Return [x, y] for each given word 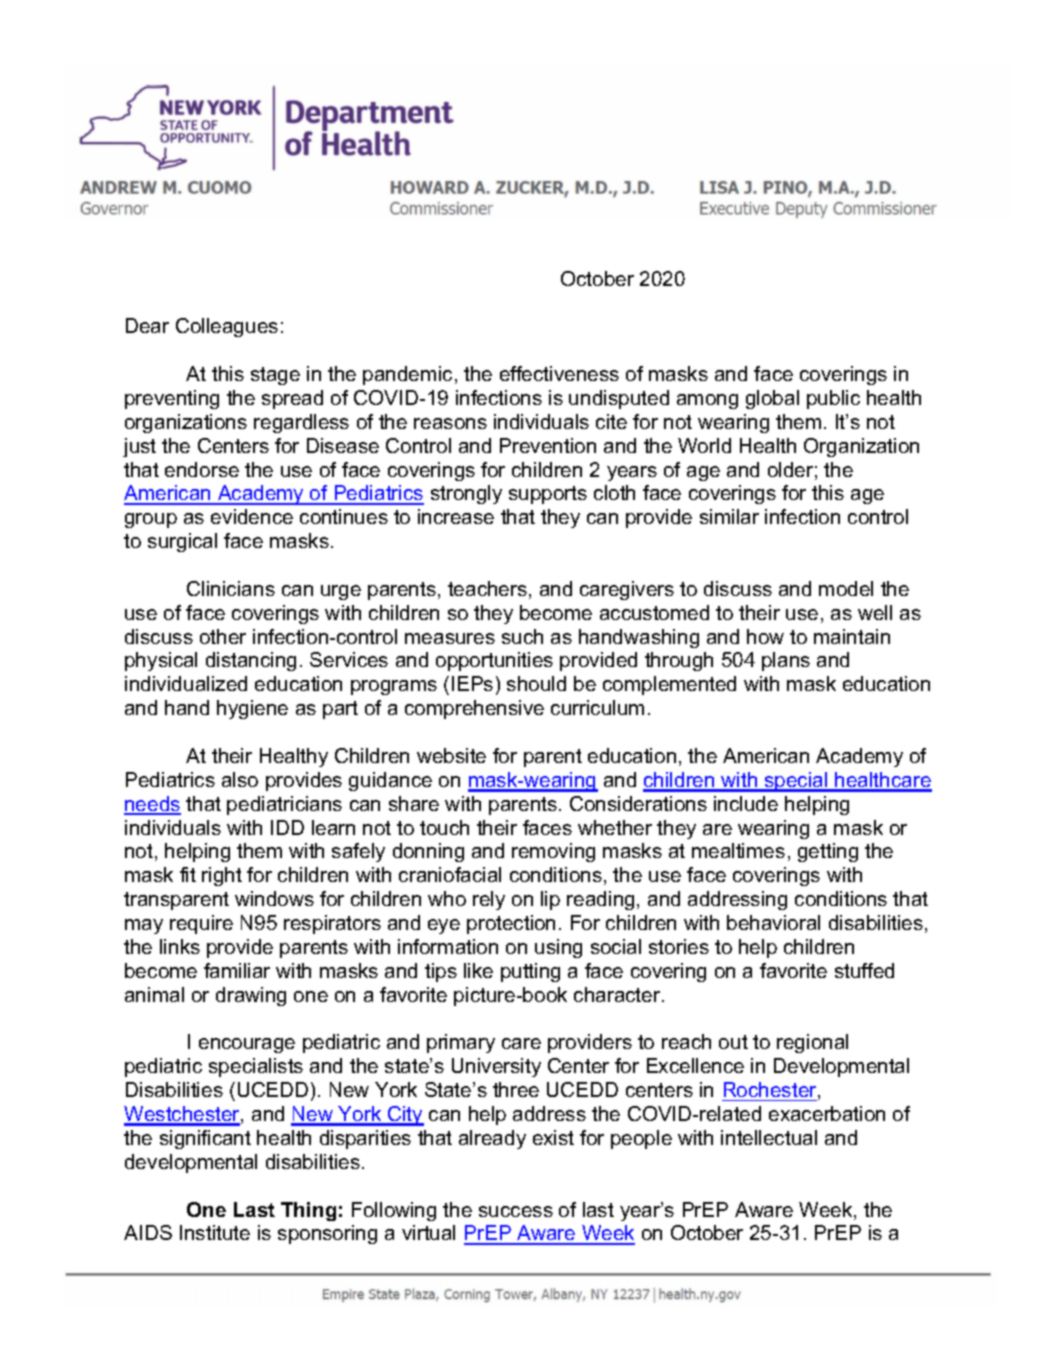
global [772, 399]
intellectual [769, 1137]
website [451, 755]
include [746, 803]
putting [530, 972]
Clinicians [231, 588]
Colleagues [227, 327]
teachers [487, 588]
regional [812, 1043]
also [240, 779]
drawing [251, 996]
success [516, 1211]
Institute [215, 1232]
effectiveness [559, 373]
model [846, 588]
